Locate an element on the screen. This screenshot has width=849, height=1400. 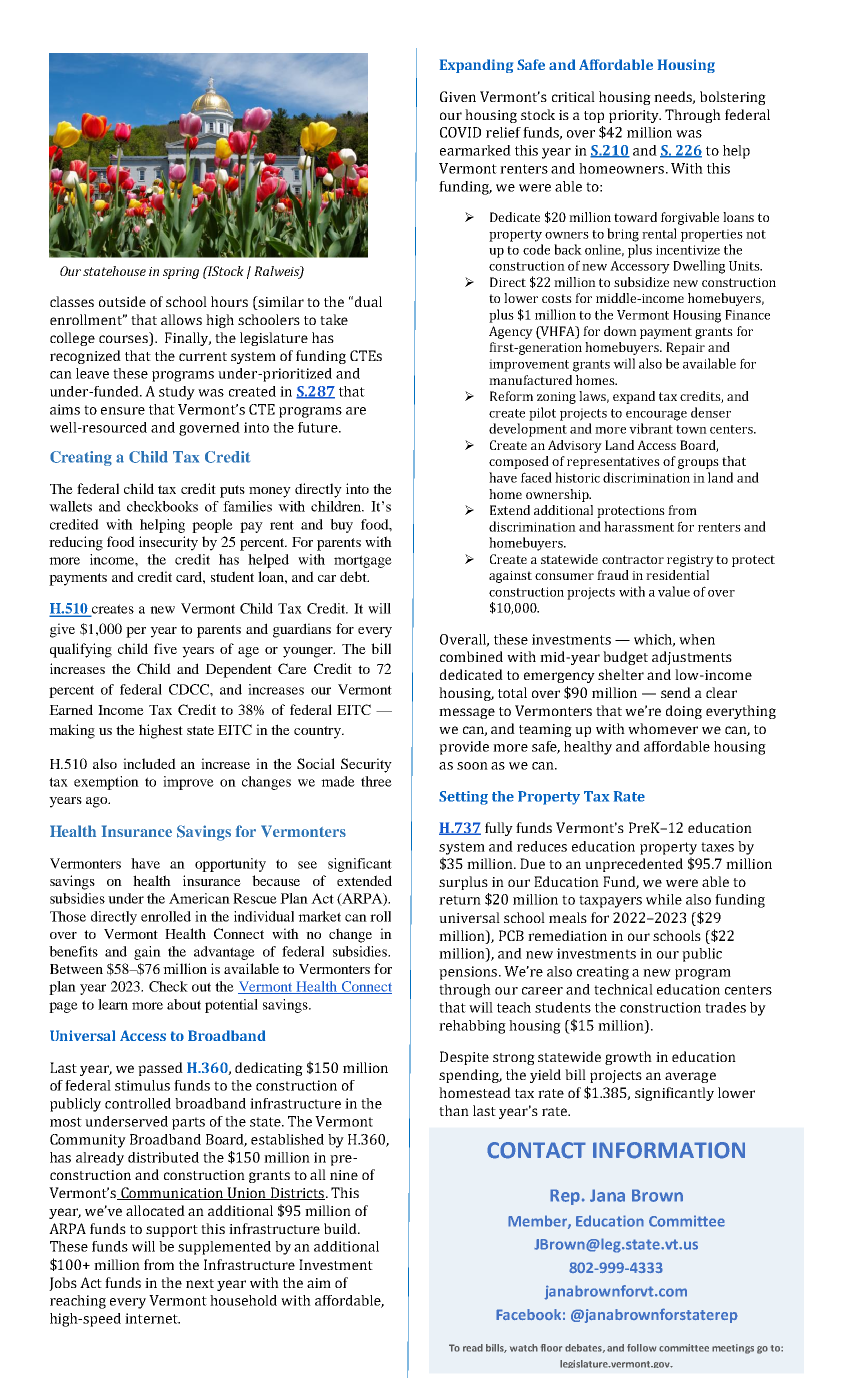
priority is located at coordinates (635, 116).
